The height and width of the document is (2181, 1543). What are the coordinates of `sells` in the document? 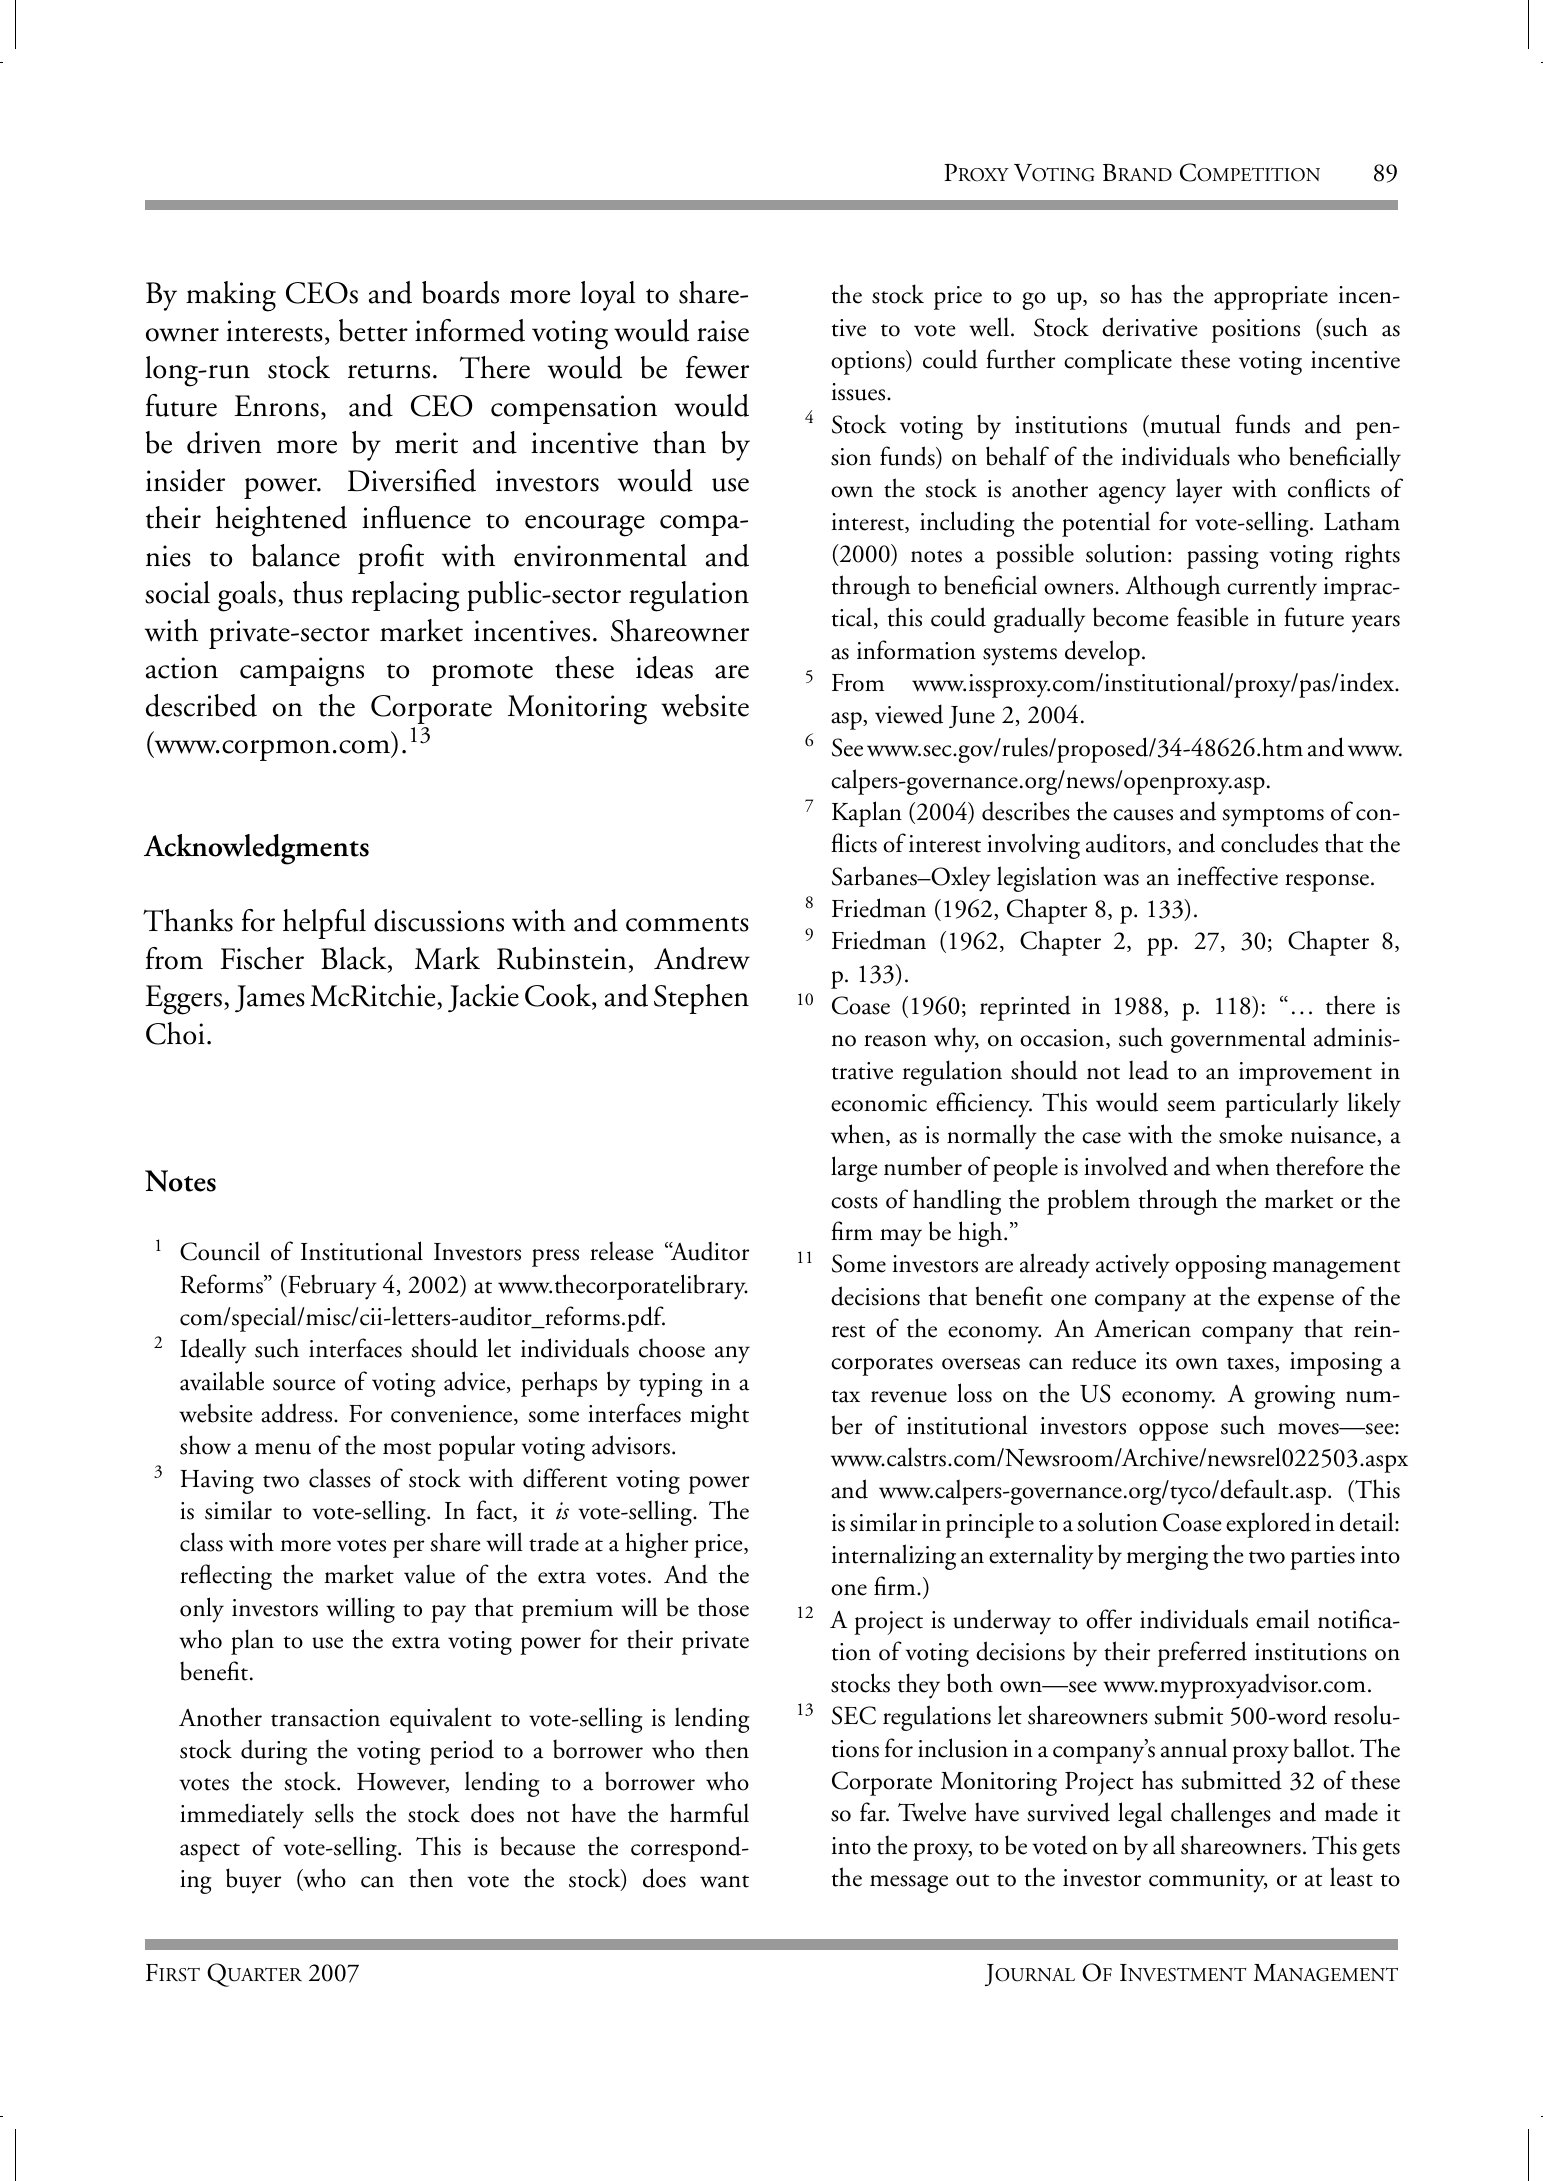 It's located at (334, 1813).
